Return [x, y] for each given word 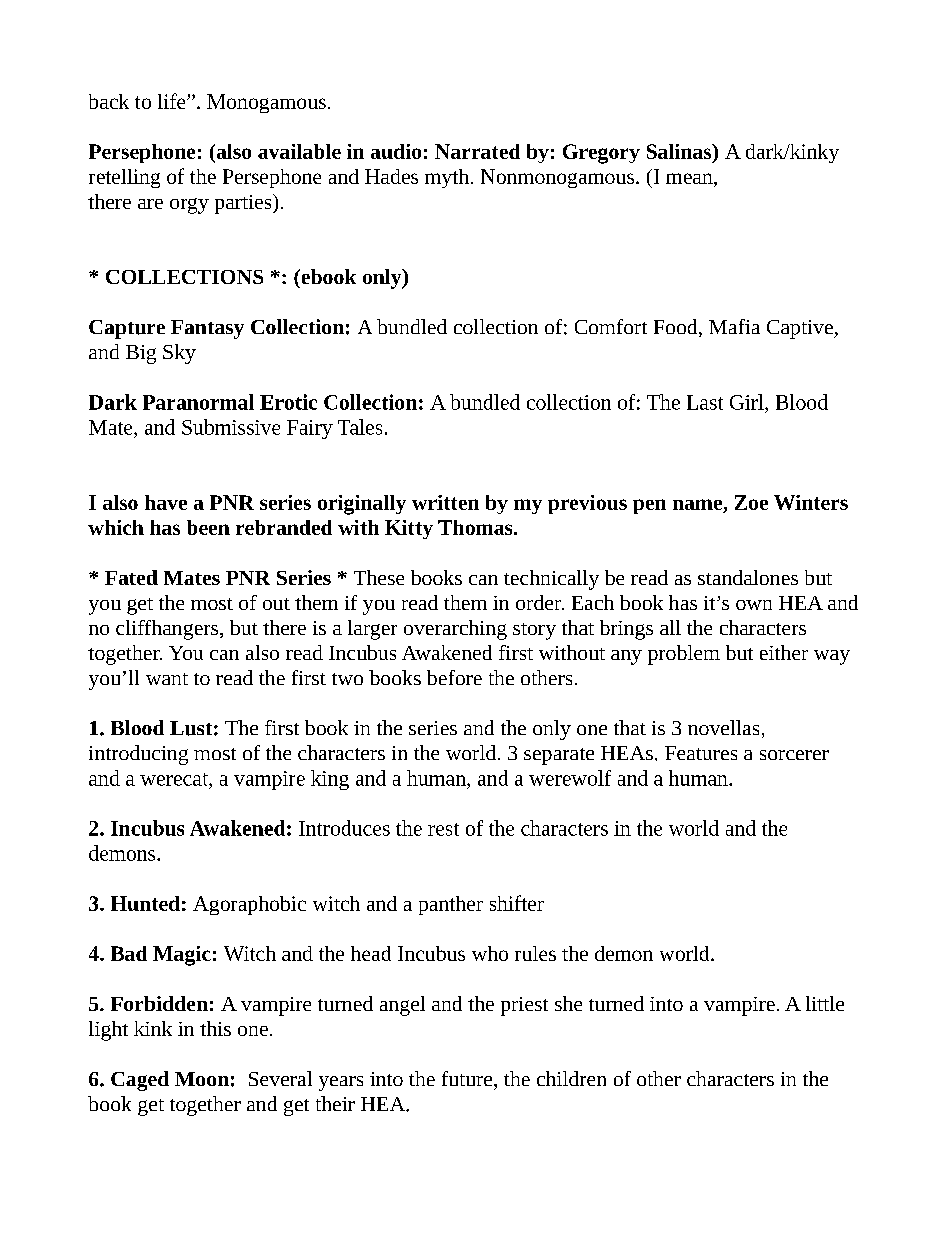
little [825, 1003]
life [173, 101]
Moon [202, 1079]
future [468, 1078]
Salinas [680, 151]
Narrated [477, 151]
